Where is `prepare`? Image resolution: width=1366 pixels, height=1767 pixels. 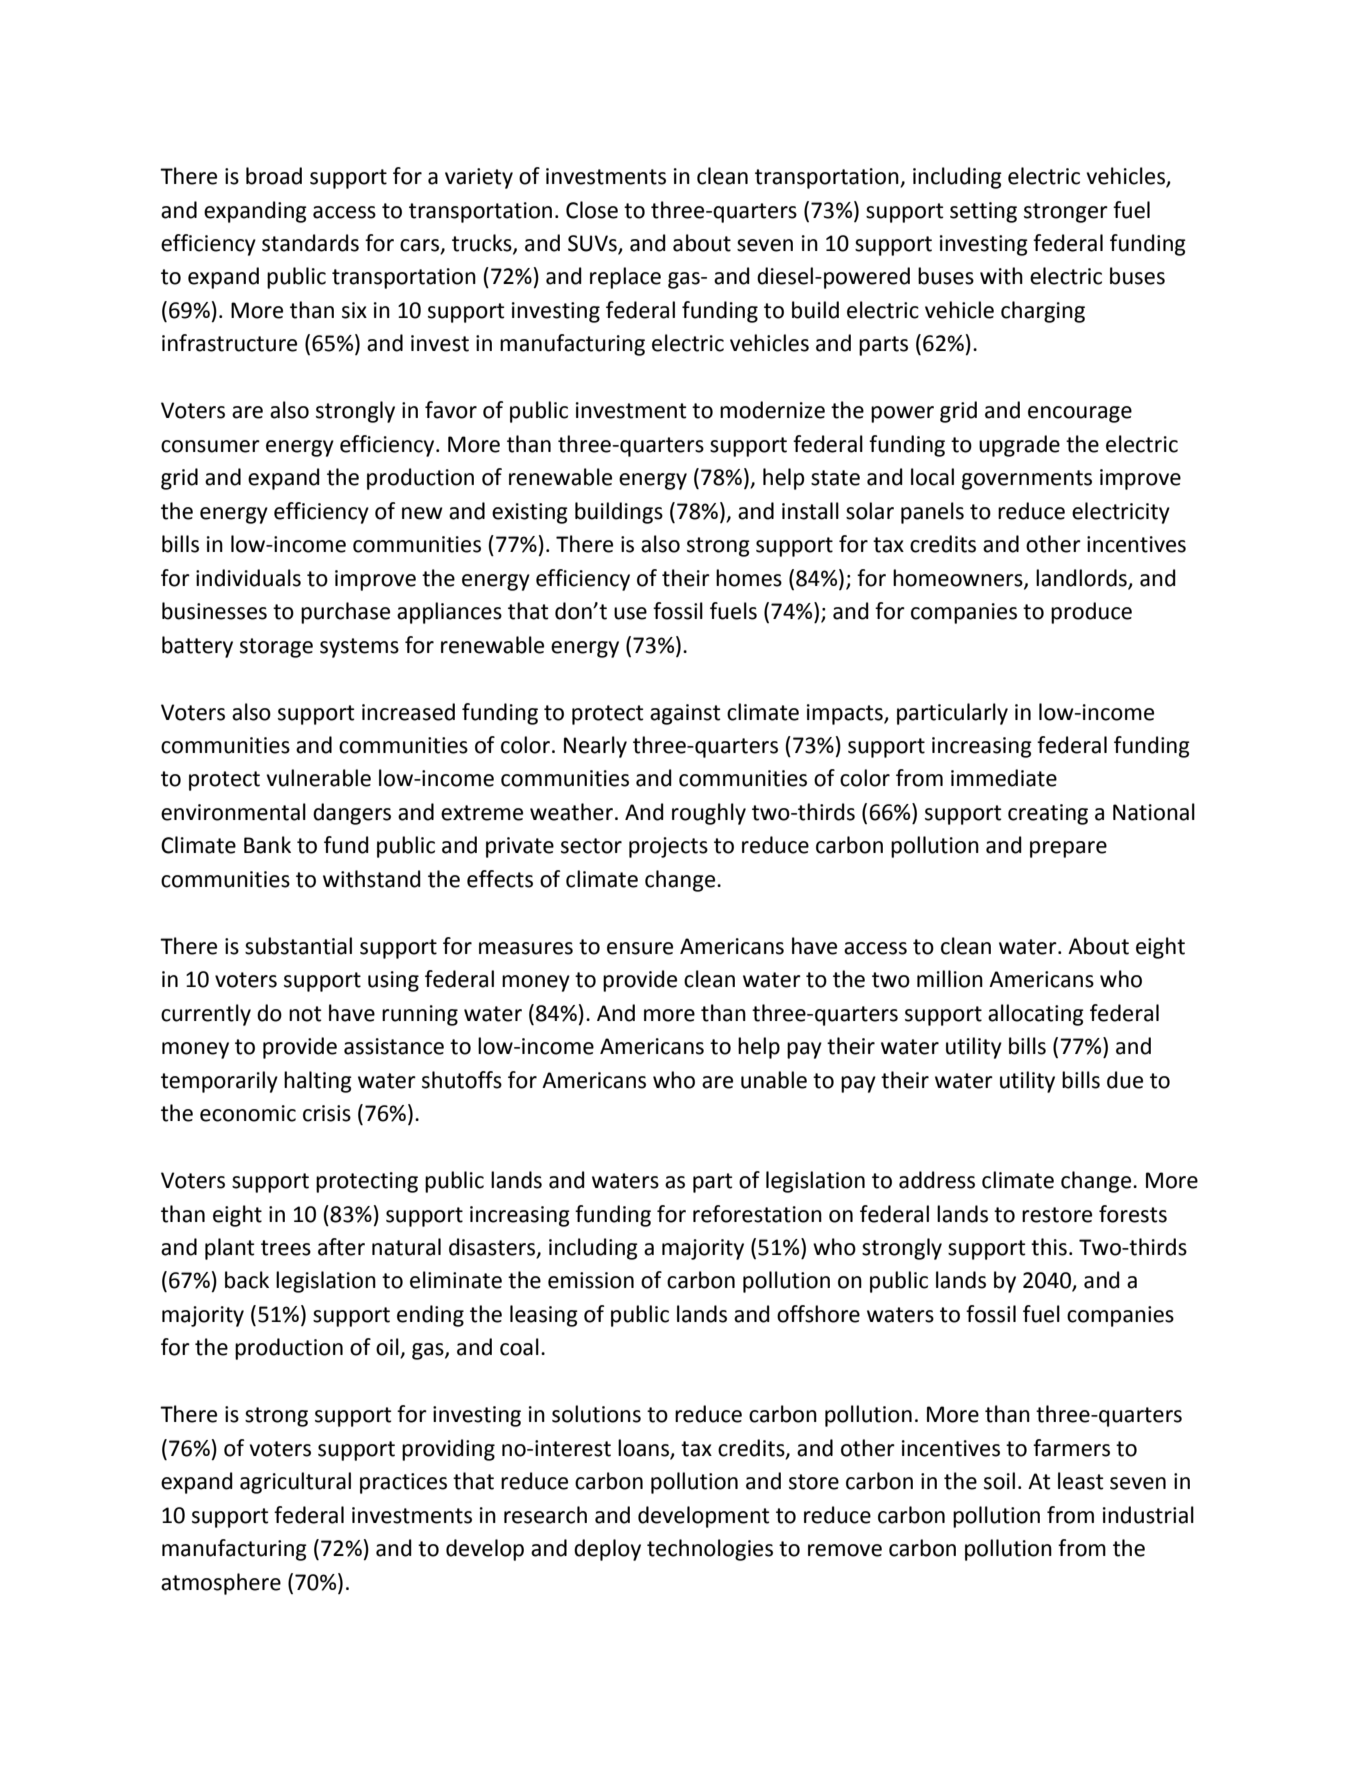
prepare is located at coordinates (1068, 849).
